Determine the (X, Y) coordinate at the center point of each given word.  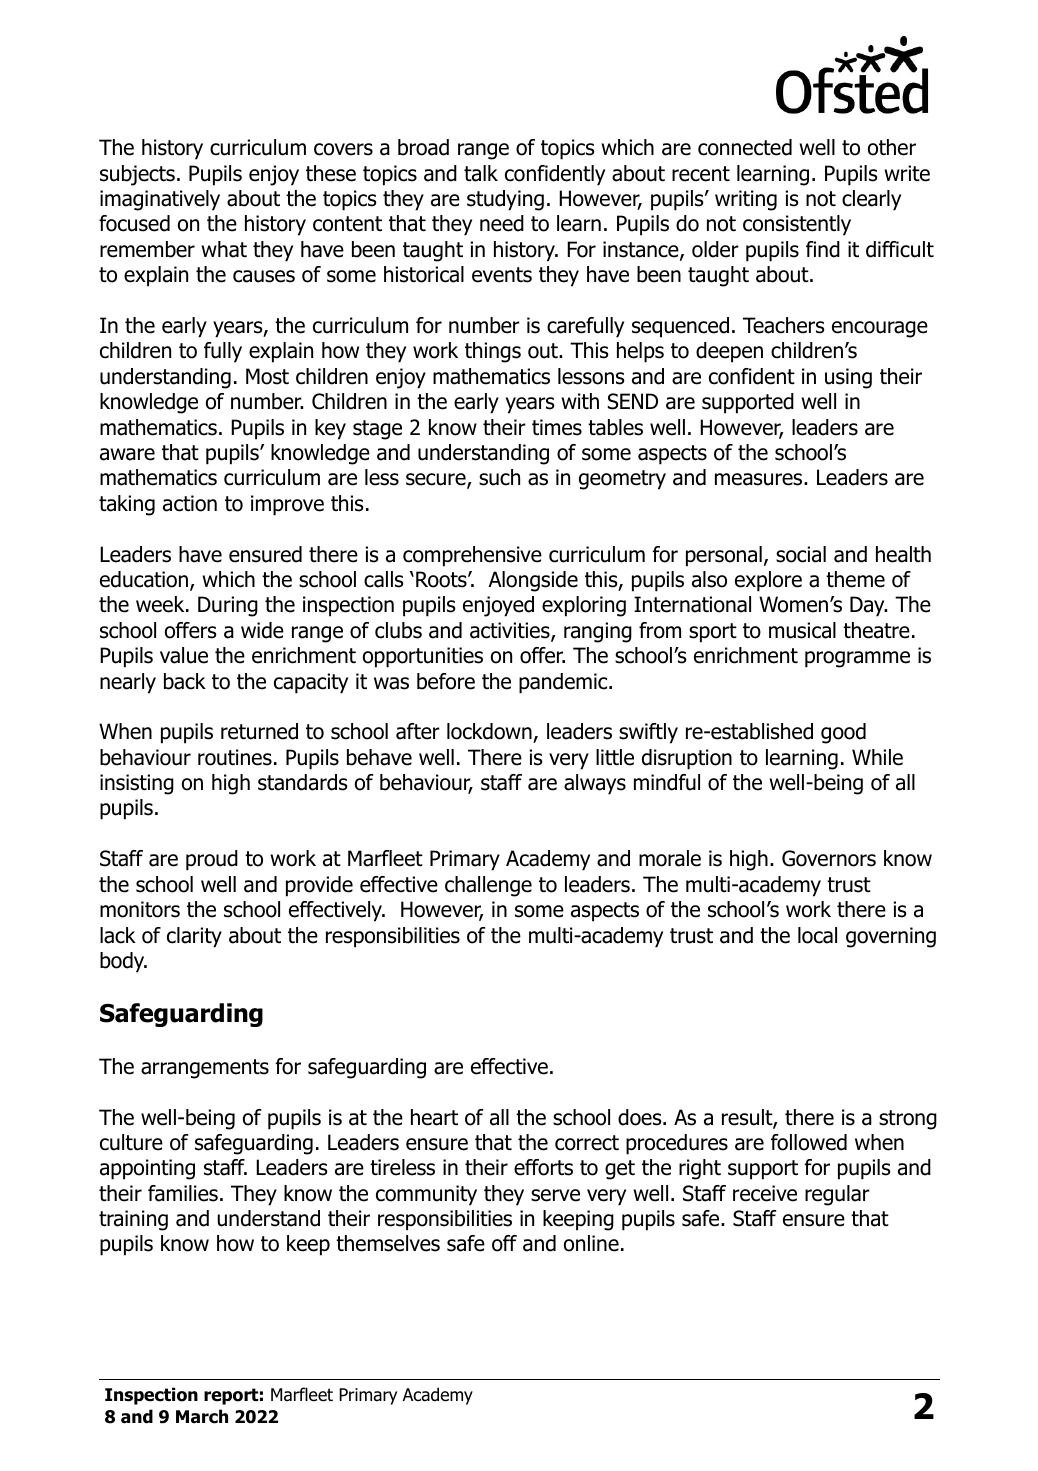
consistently (797, 225)
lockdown (490, 733)
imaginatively (160, 200)
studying (505, 200)
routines (235, 757)
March (202, 1416)
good (843, 733)
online (591, 1243)
